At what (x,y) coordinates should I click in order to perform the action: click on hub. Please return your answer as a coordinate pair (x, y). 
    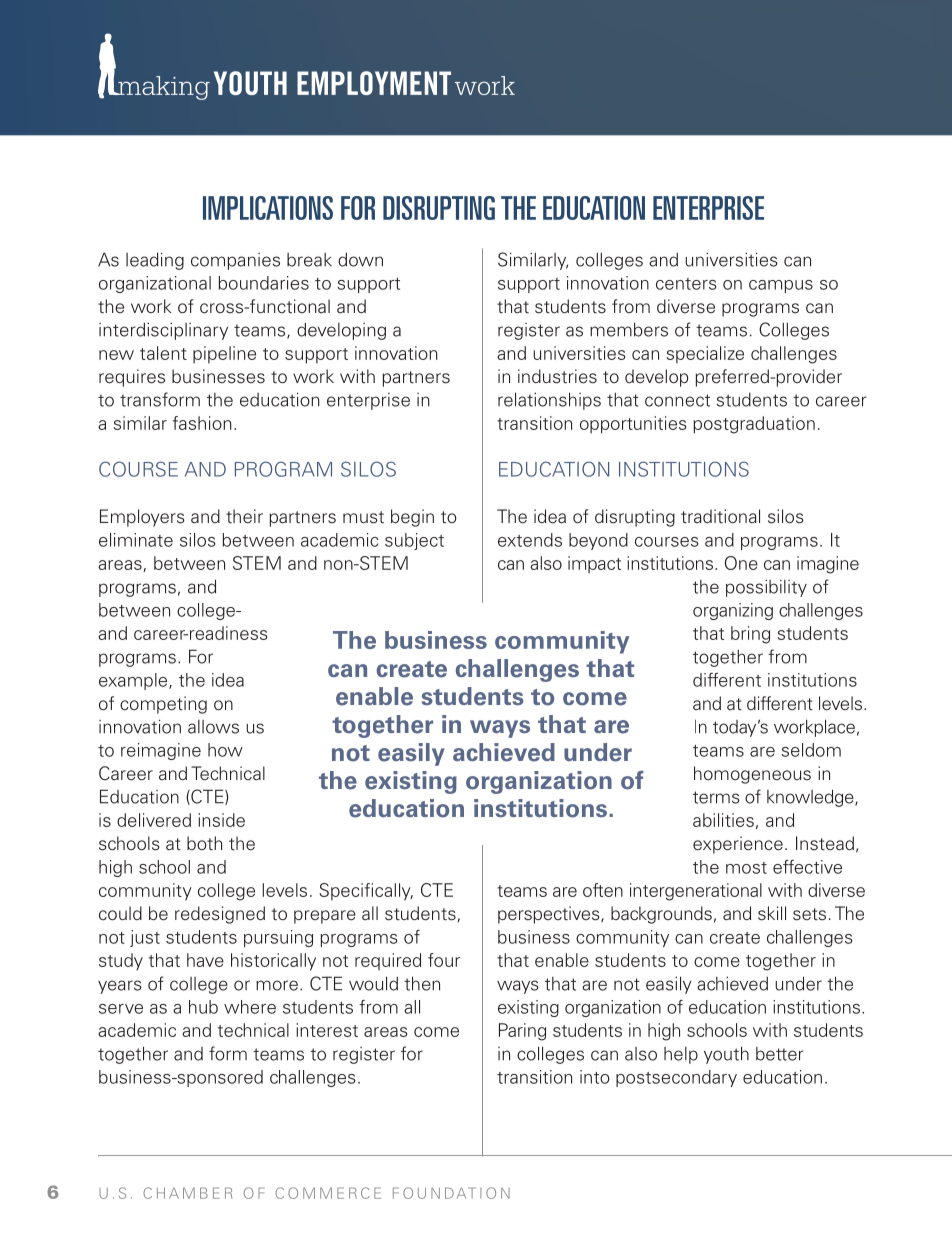
    Looking at the image, I should click on (203, 1007).
